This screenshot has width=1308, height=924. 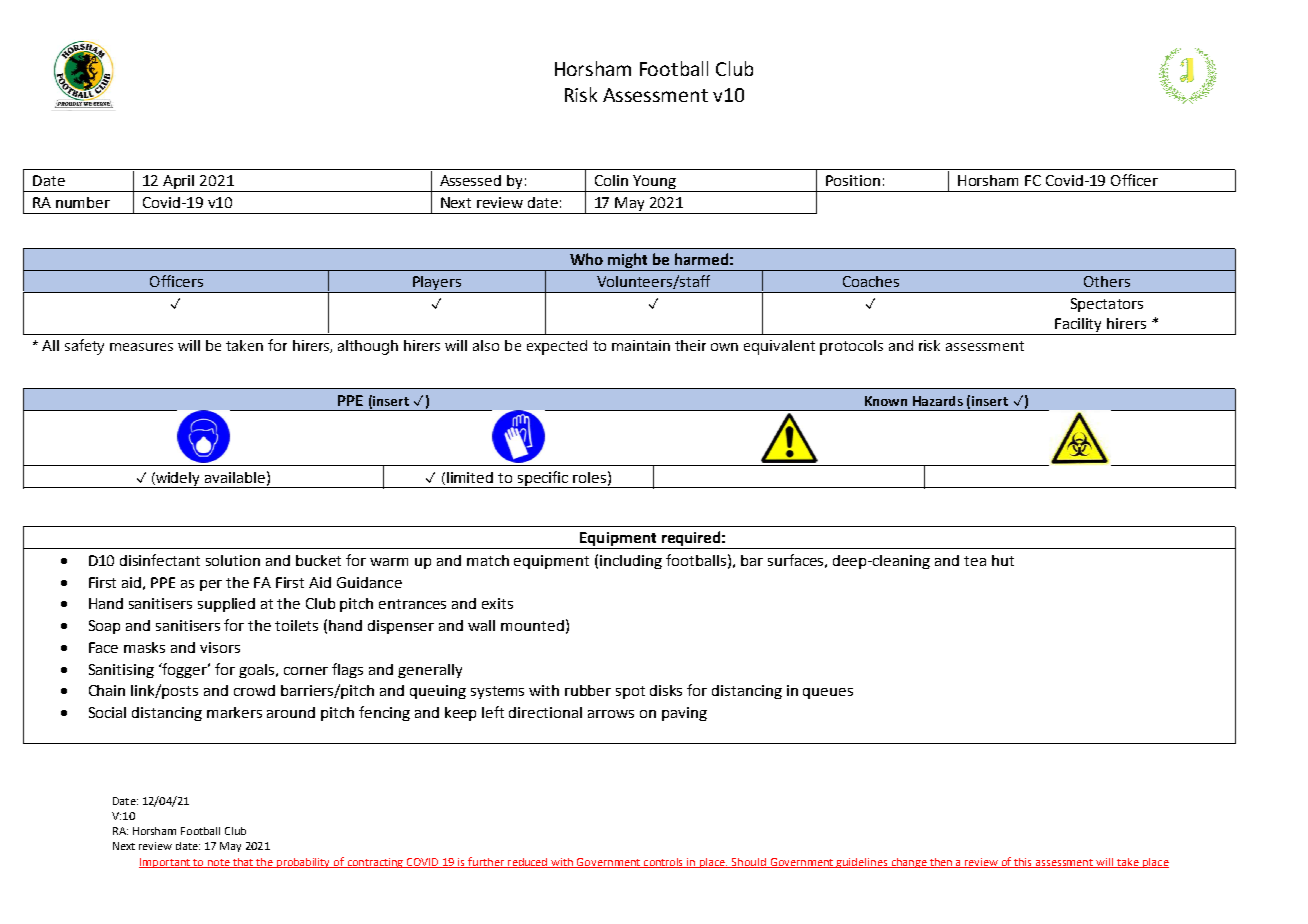 I want to click on including, so click(x=631, y=562).
